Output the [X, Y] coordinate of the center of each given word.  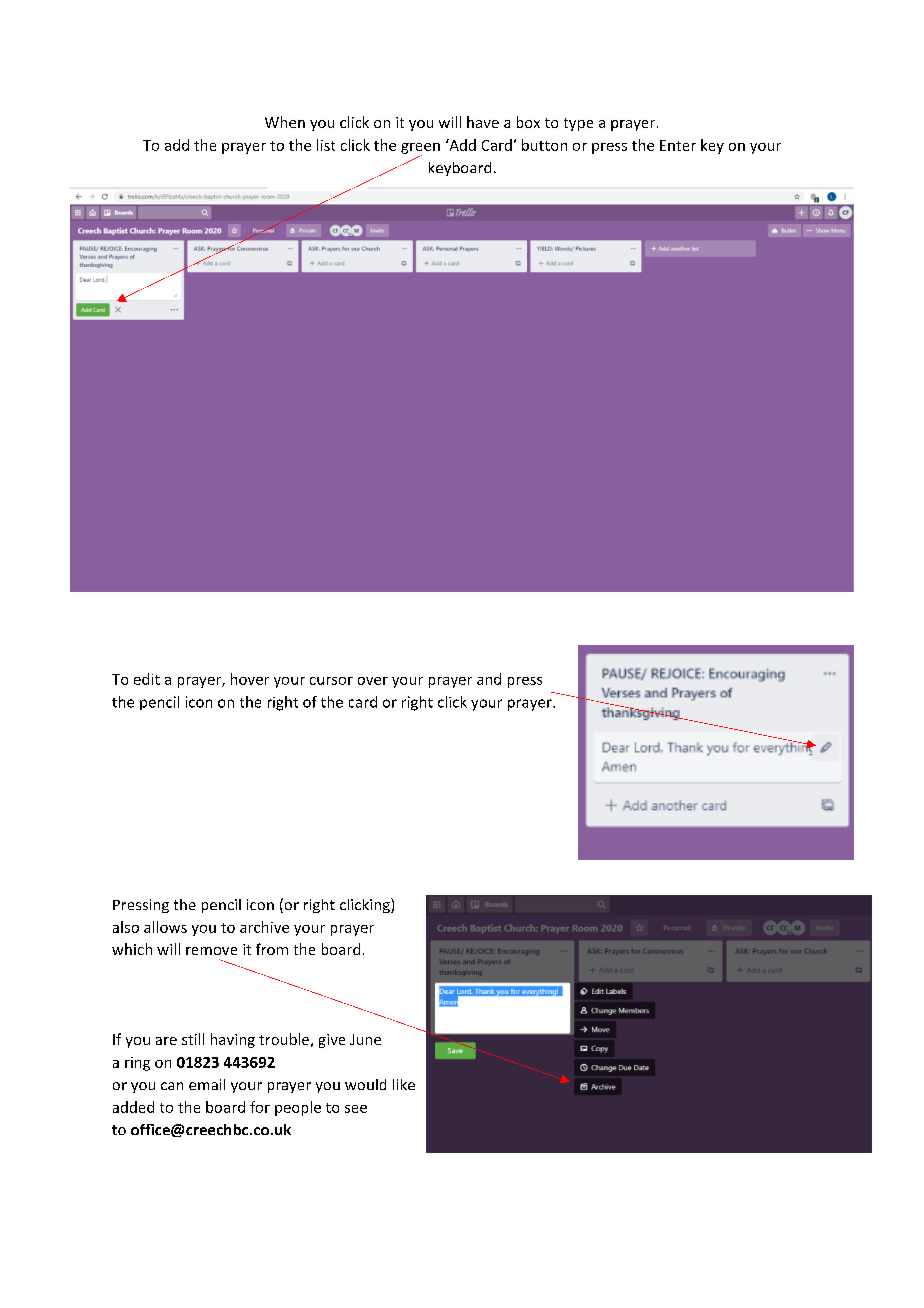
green [420, 149]
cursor [331, 681]
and [489, 679]
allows [165, 927]
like [404, 1084]
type [578, 124]
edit [147, 679]
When [285, 122]
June [365, 1039]
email [207, 1084]
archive [264, 927]
